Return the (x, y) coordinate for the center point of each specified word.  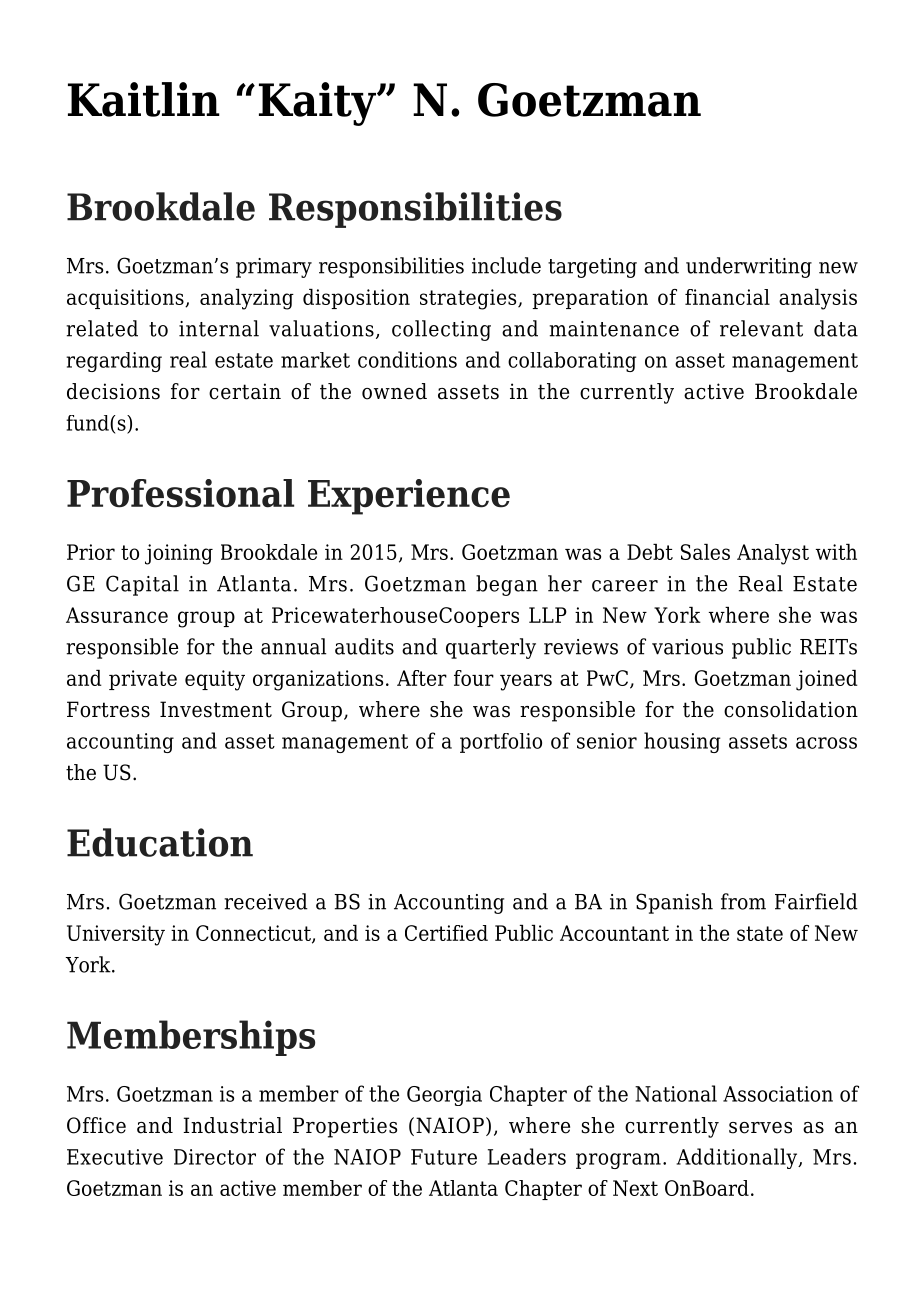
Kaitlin (144, 99)
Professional (180, 493)
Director (215, 1157)
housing (682, 742)
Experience (409, 497)
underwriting (749, 267)
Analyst (773, 554)
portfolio (501, 743)
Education (160, 842)
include (506, 265)
